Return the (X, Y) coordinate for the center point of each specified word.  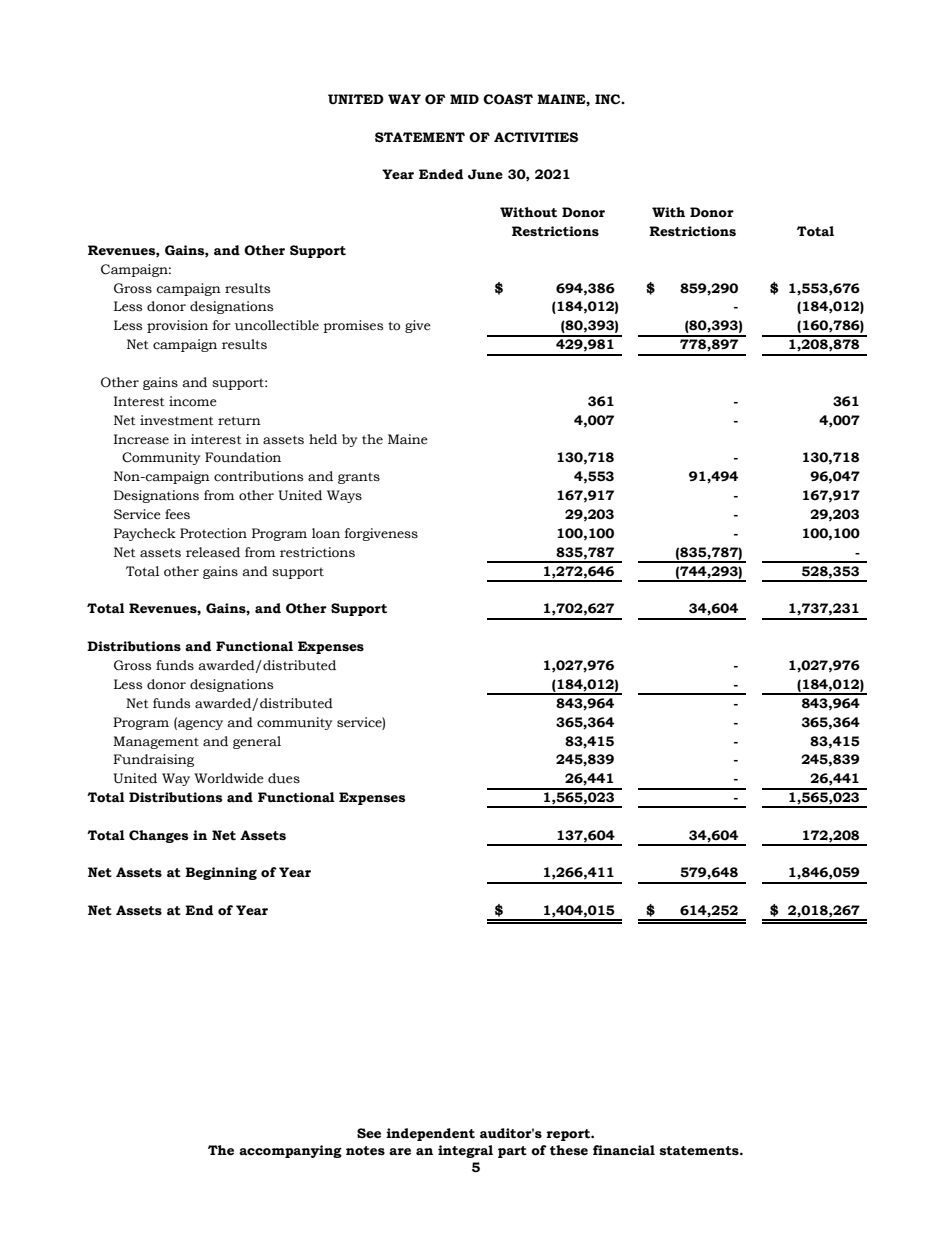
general (257, 742)
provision (177, 326)
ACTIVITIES (536, 137)
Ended (441, 174)
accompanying (290, 1151)
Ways (344, 496)
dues (284, 778)
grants (359, 478)
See (369, 1133)
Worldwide (229, 778)
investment (177, 420)
